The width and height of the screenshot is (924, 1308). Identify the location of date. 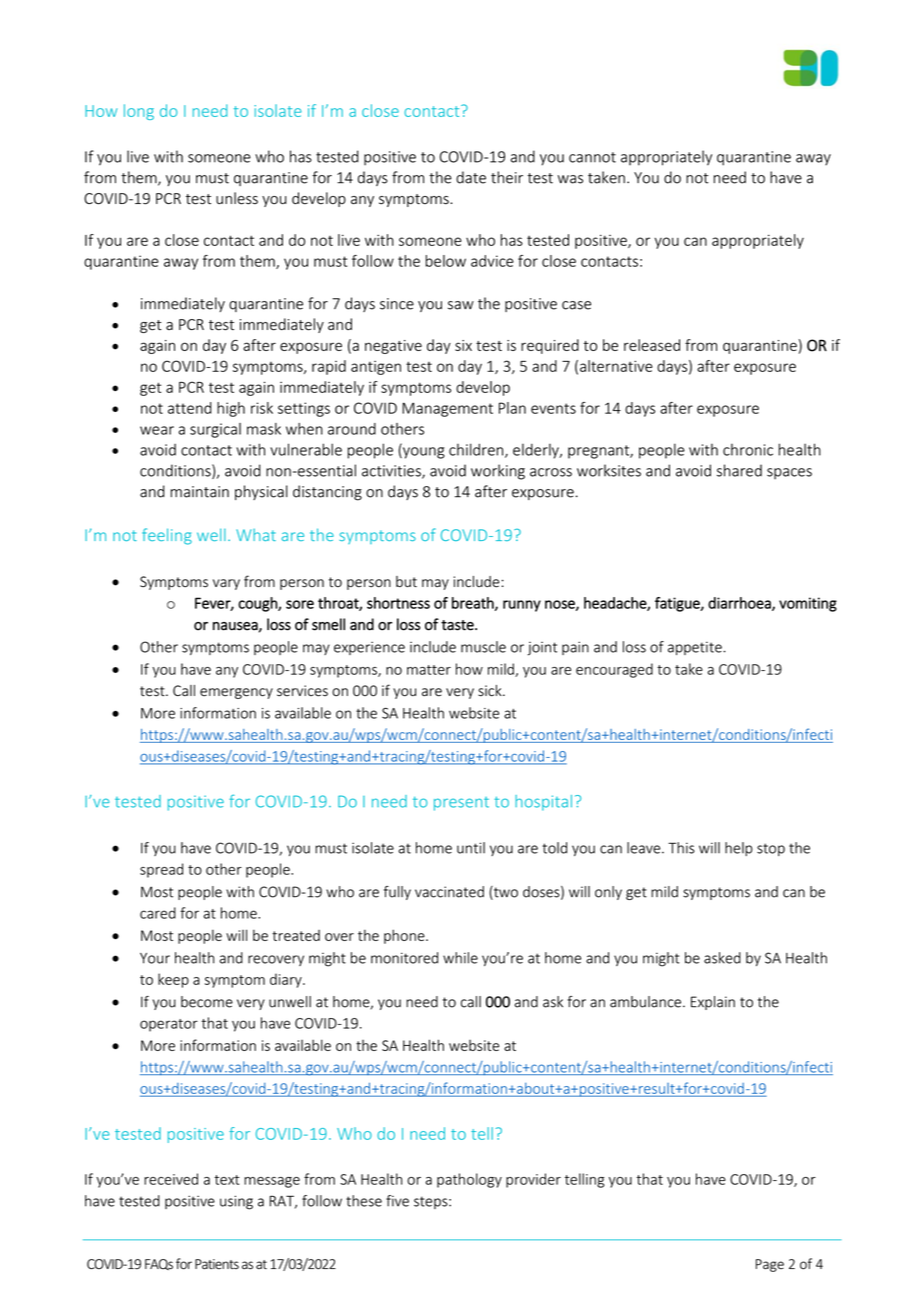
(471, 177).
